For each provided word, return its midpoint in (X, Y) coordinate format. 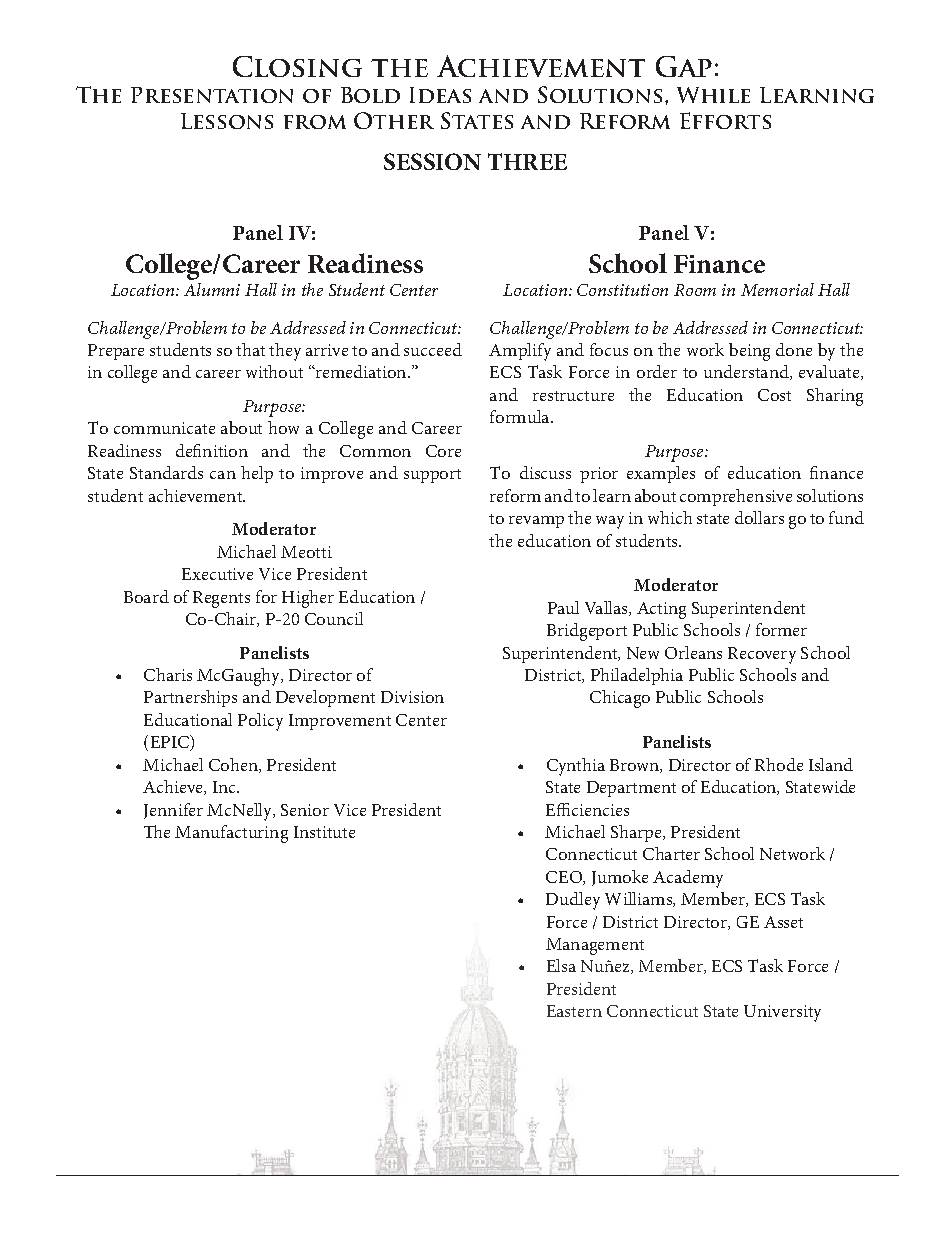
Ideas (440, 95)
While (713, 95)
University (782, 1013)
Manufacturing (231, 834)
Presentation (212, 95)
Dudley (573, 901)
